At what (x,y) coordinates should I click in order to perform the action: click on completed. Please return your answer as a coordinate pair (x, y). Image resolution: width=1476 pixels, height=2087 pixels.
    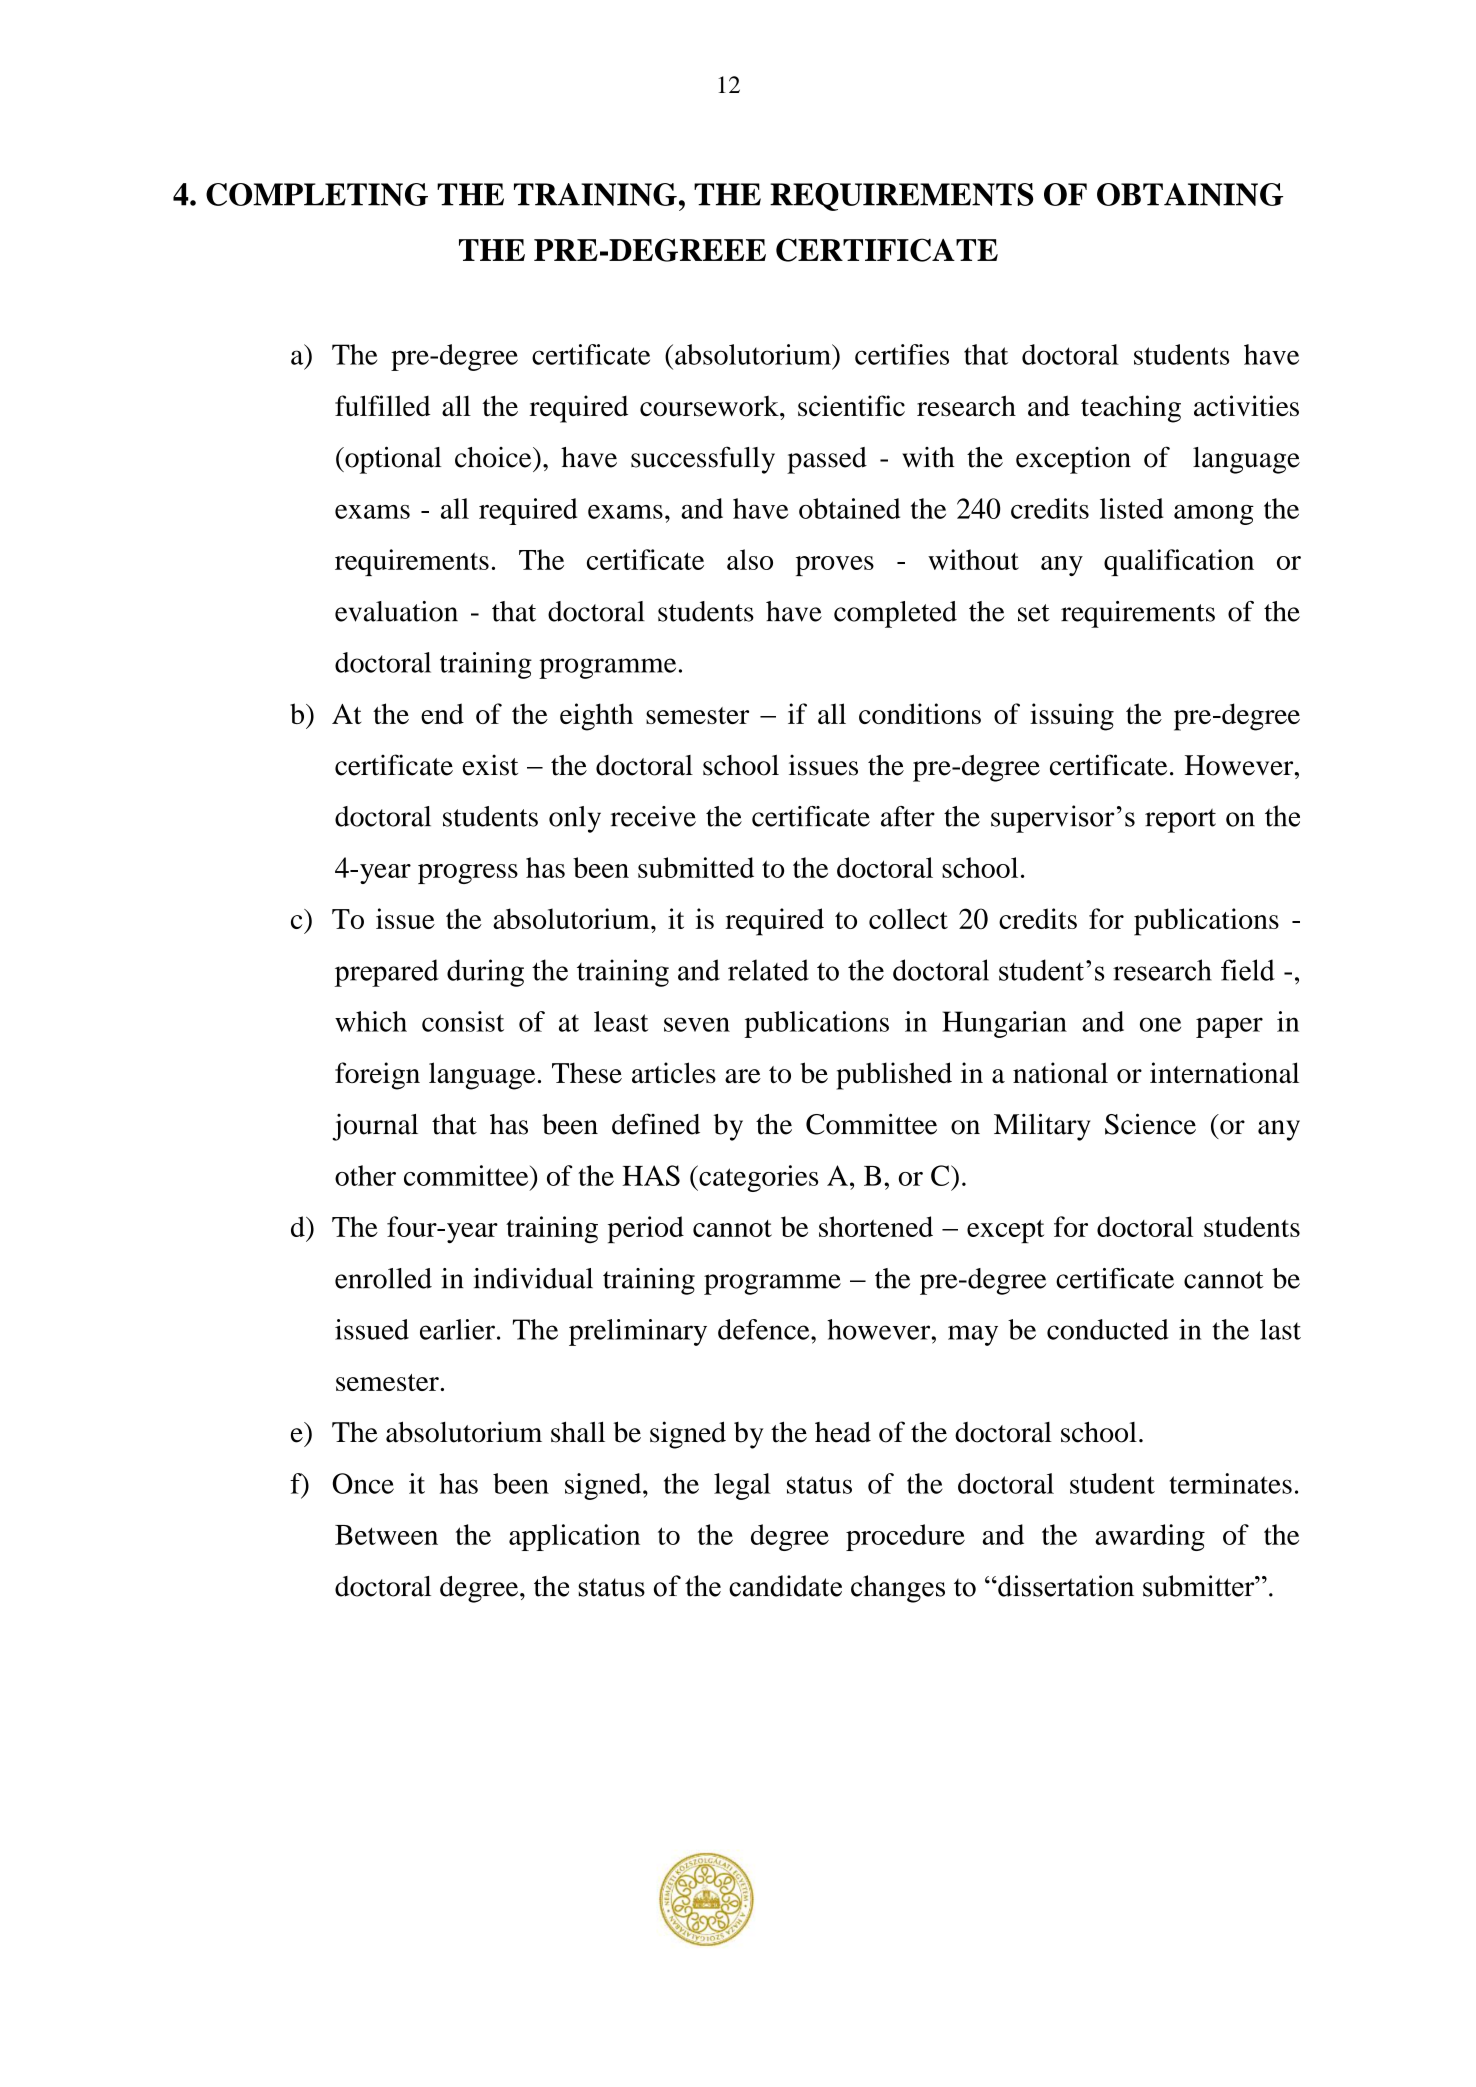
    Looking at the image, I should click on (895, 614).
